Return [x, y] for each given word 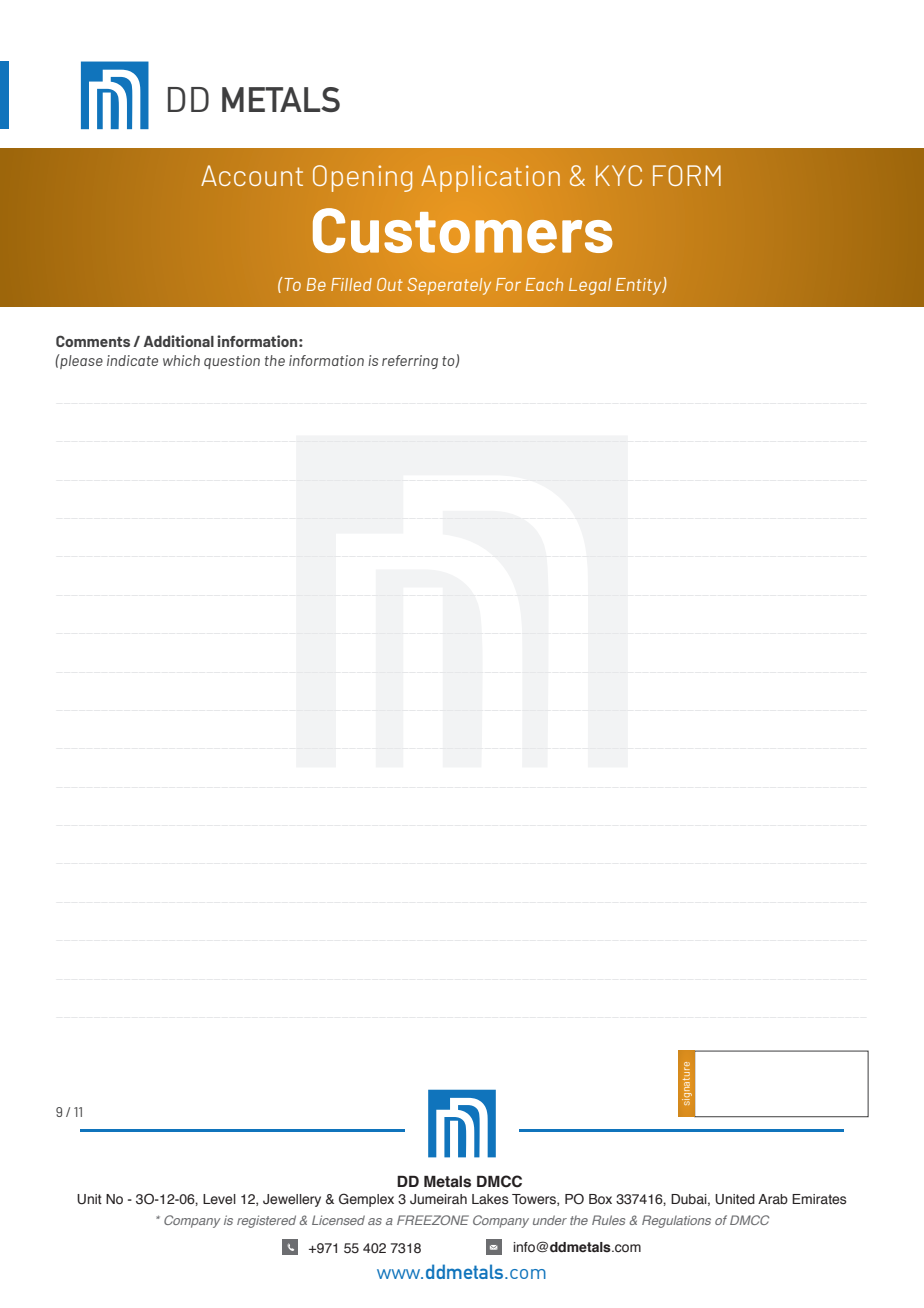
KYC [619, 175]
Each [544, 284]
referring [410, 362]
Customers [462, 230]
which [181, 360]
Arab [773, 1199]
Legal [590, 286]
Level [219, 1199]
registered [266, 1221]
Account [252, 175]
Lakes [490, 1199]
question [232, 362]
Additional [179, 341]
